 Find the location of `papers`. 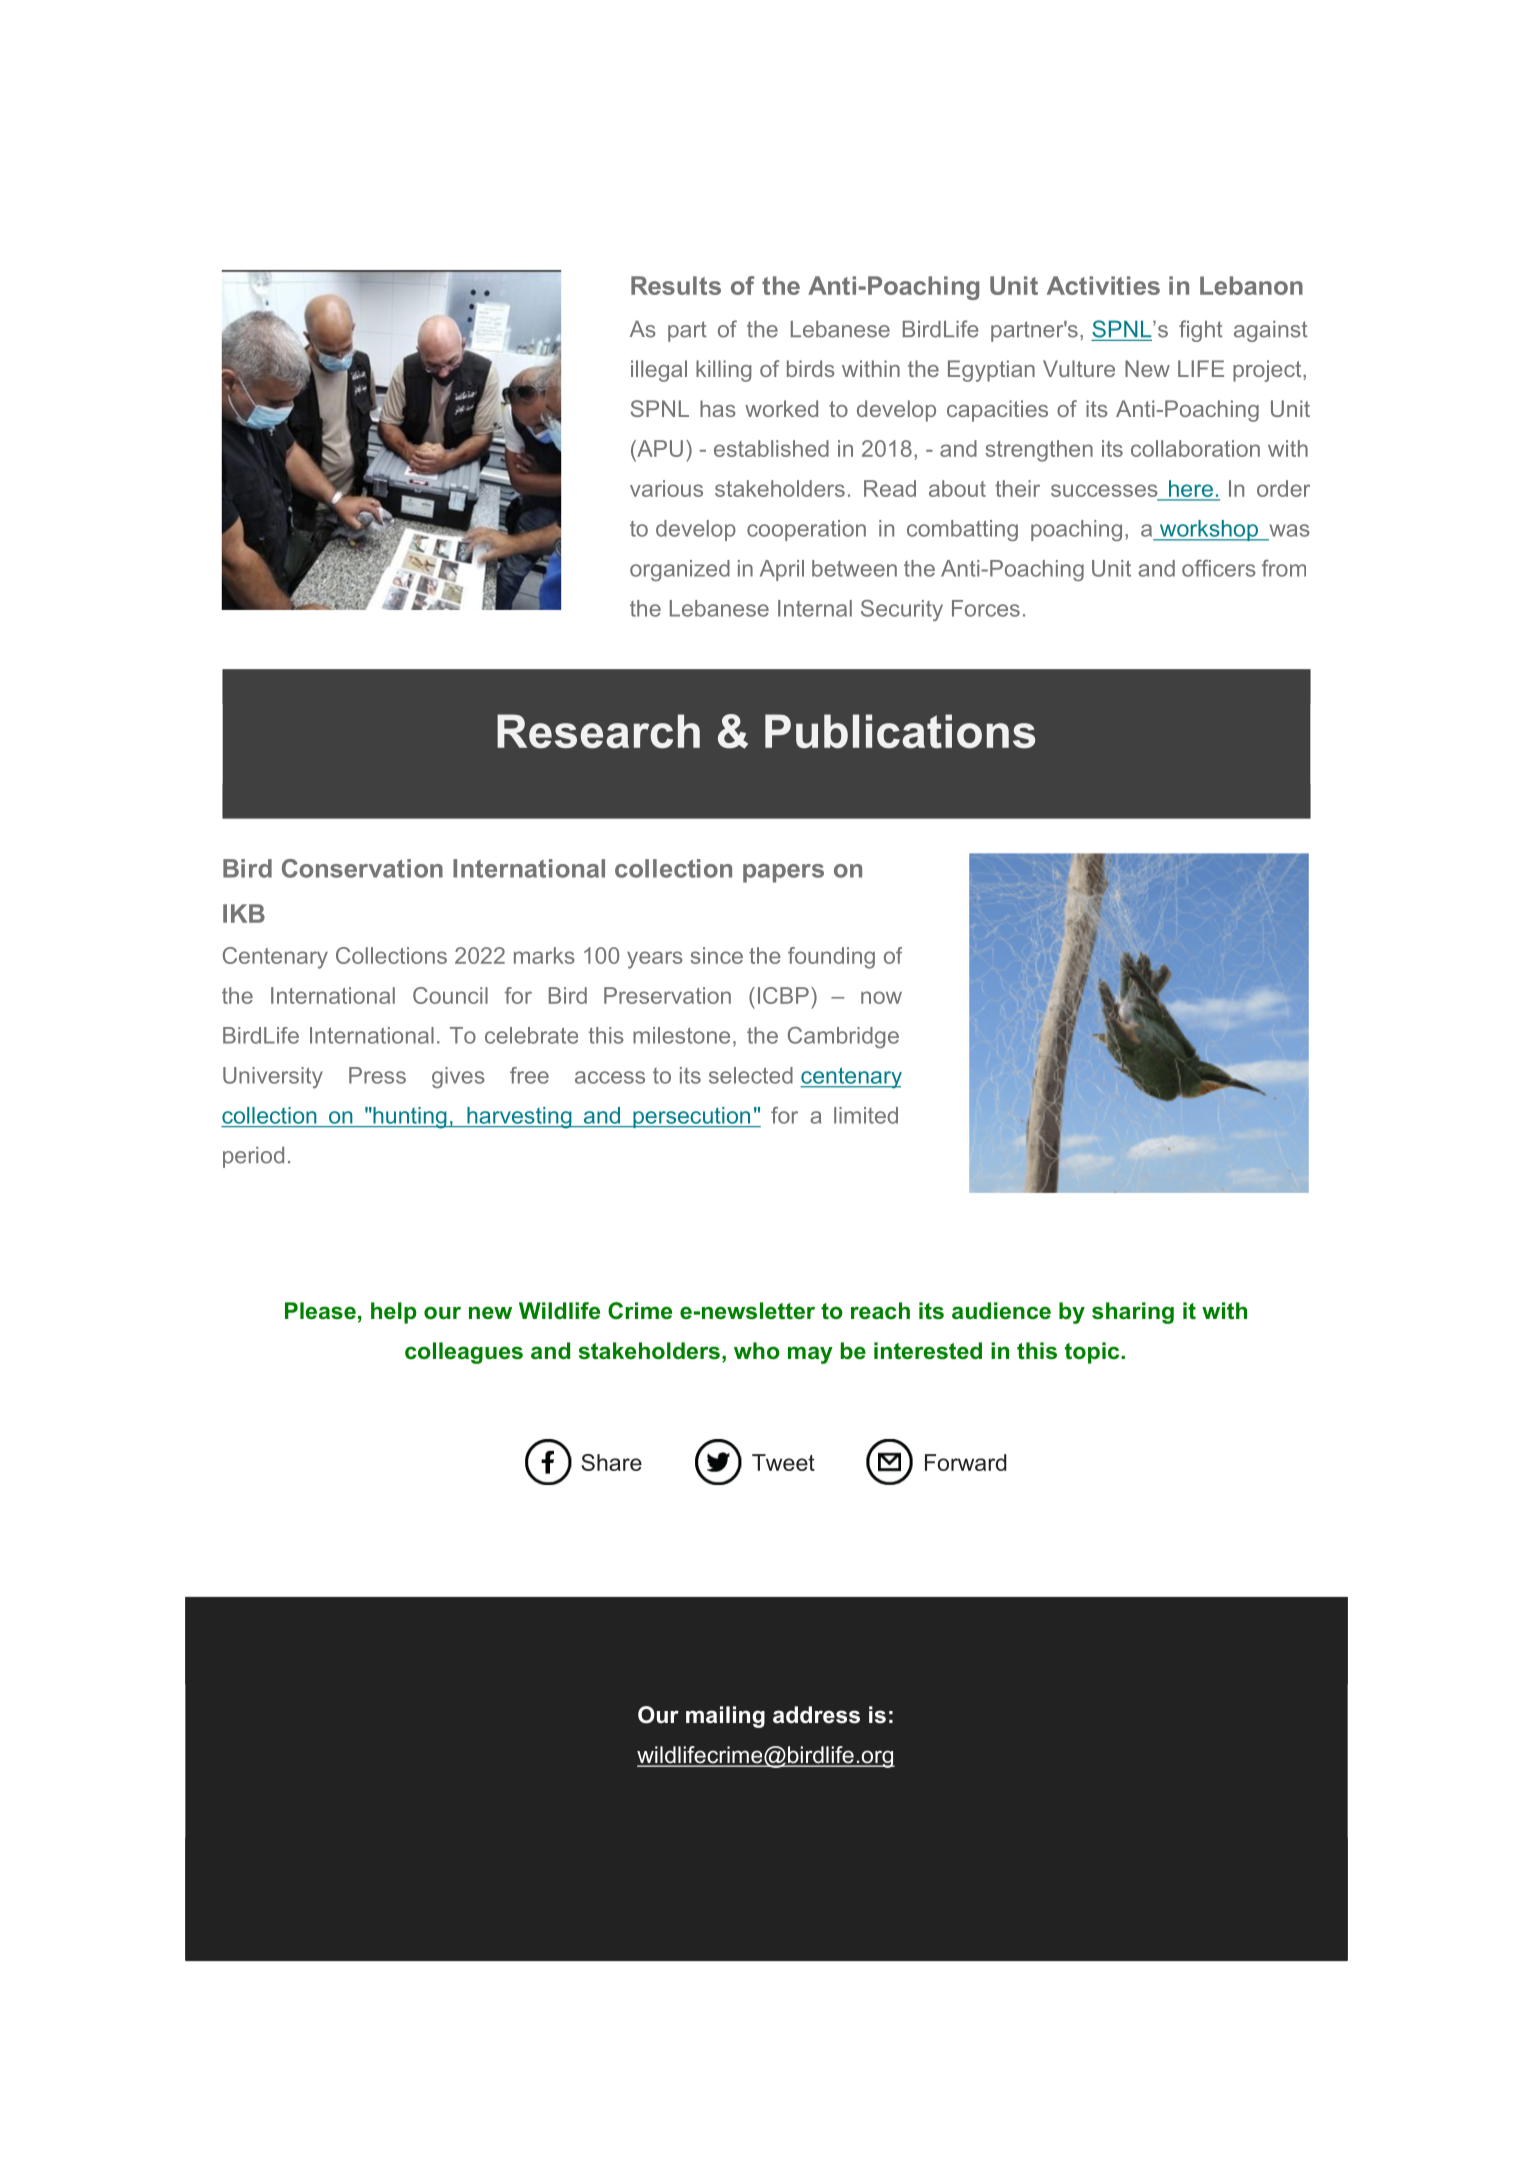

papers is located at coordinates (783, 873).
